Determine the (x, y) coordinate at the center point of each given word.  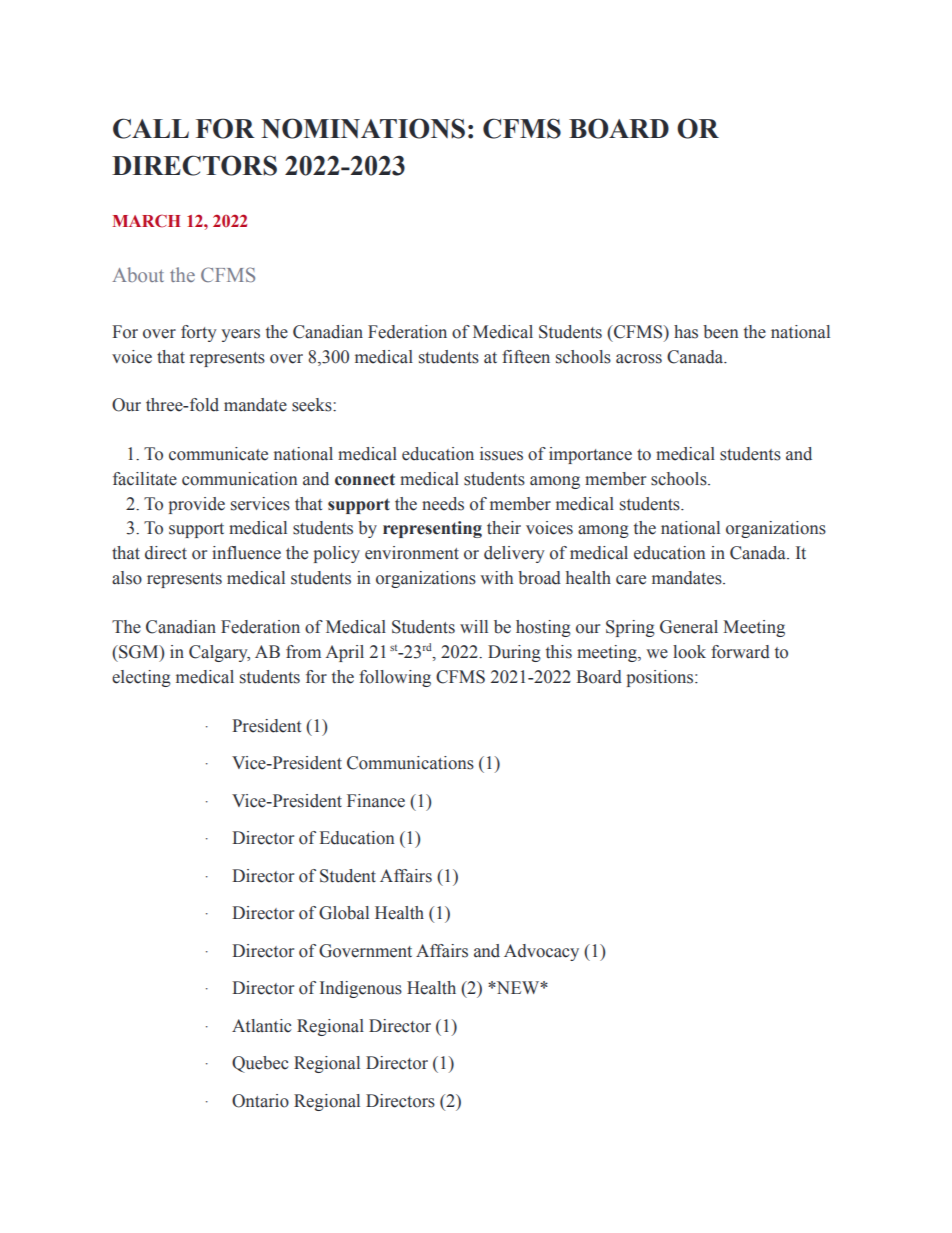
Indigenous (361, 989)
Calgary (219, 653)
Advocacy (541, 952)
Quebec (260, 1064)
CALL (151, 128)
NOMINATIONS (363, 128)
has (686, 332)
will (474, 626)
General (689, 627)
